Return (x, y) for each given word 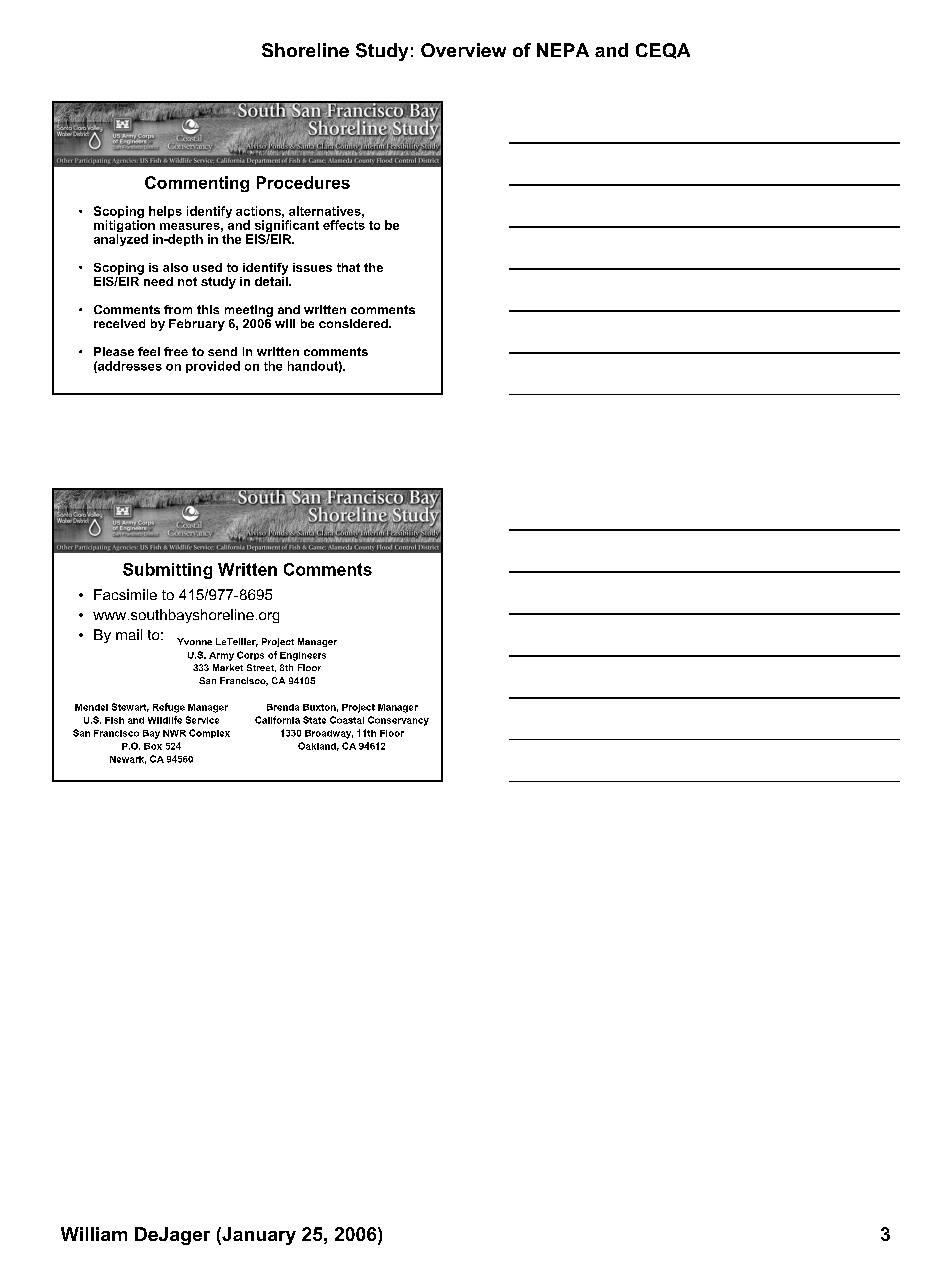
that (348, 267)
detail (272, 280)
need (158, 281)
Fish (114, 720)
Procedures (303, 182)
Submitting (167, 571)
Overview (463, 50)
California (277, 720)
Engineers (303, 656)
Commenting (197, 184)
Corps (250, 655)
